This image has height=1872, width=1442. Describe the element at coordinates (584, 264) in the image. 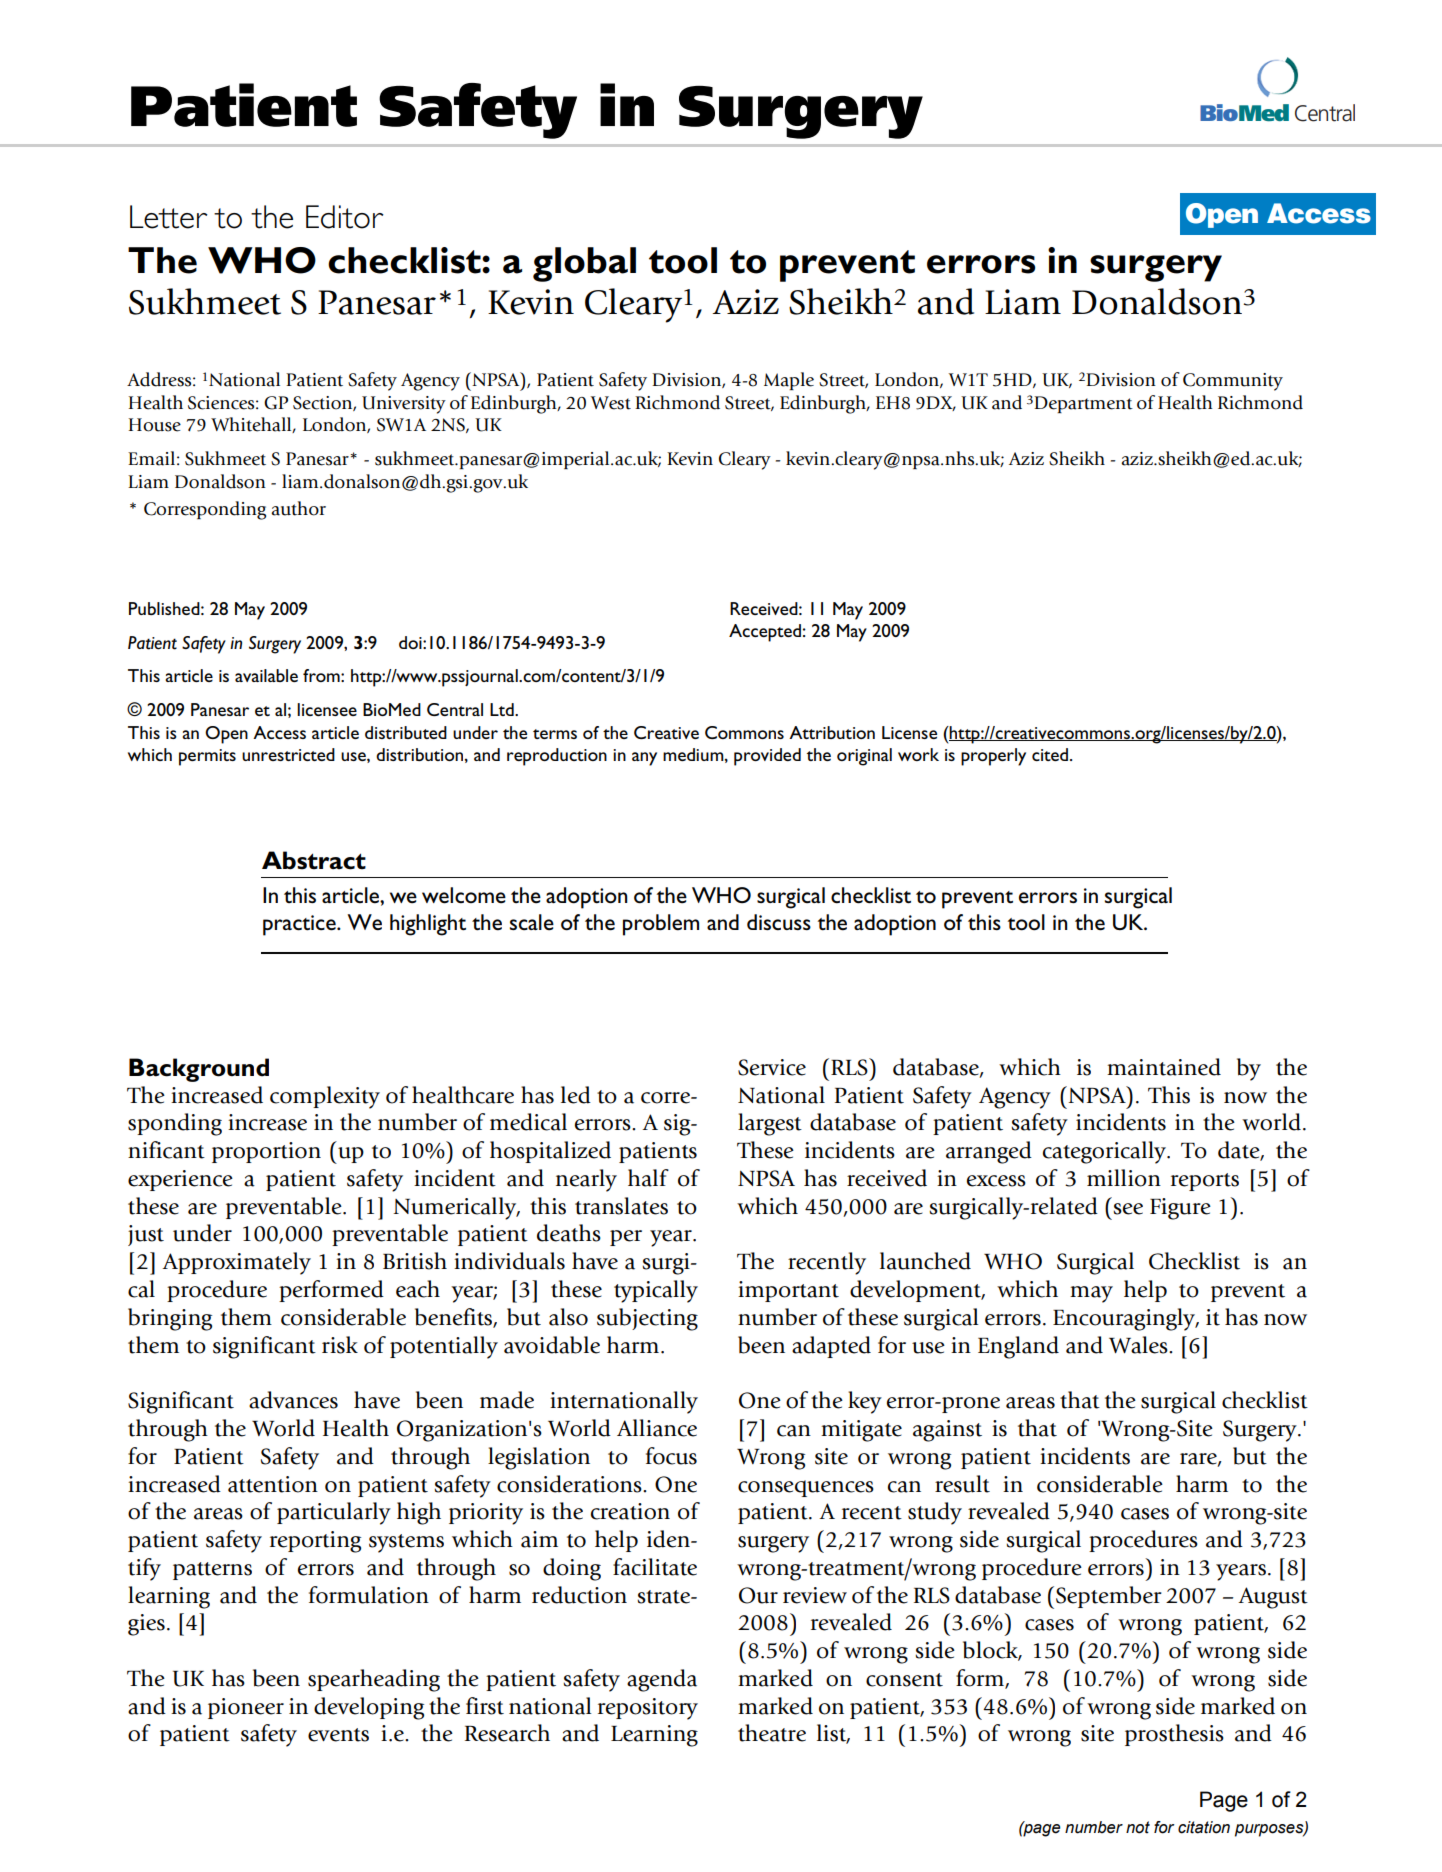

I see `global` at that location.
